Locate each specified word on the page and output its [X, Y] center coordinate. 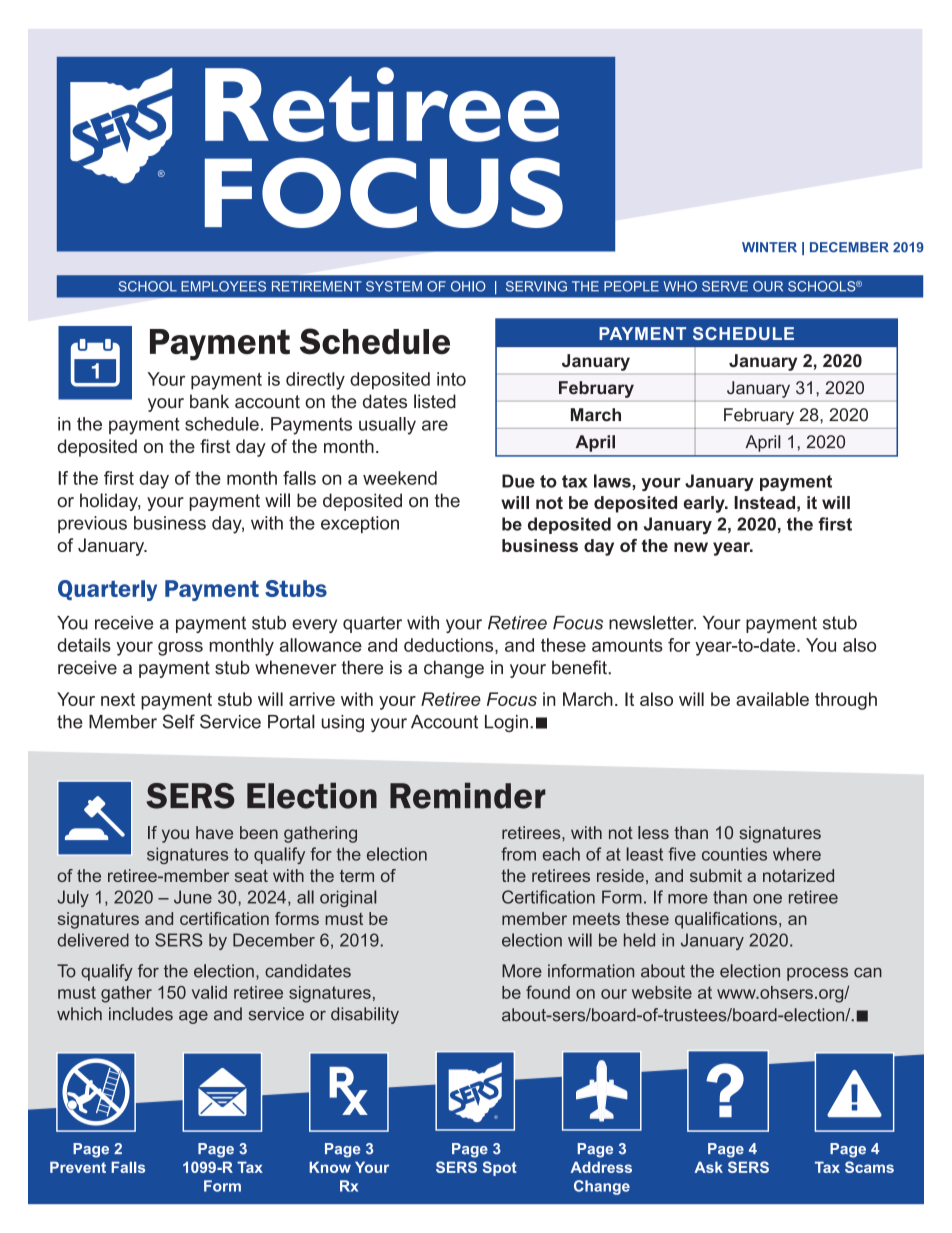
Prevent [78, 1167]
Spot [500, 1168]
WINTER [769, 247]
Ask [708, 1167]
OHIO [468, 286]
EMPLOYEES [223, 286]
